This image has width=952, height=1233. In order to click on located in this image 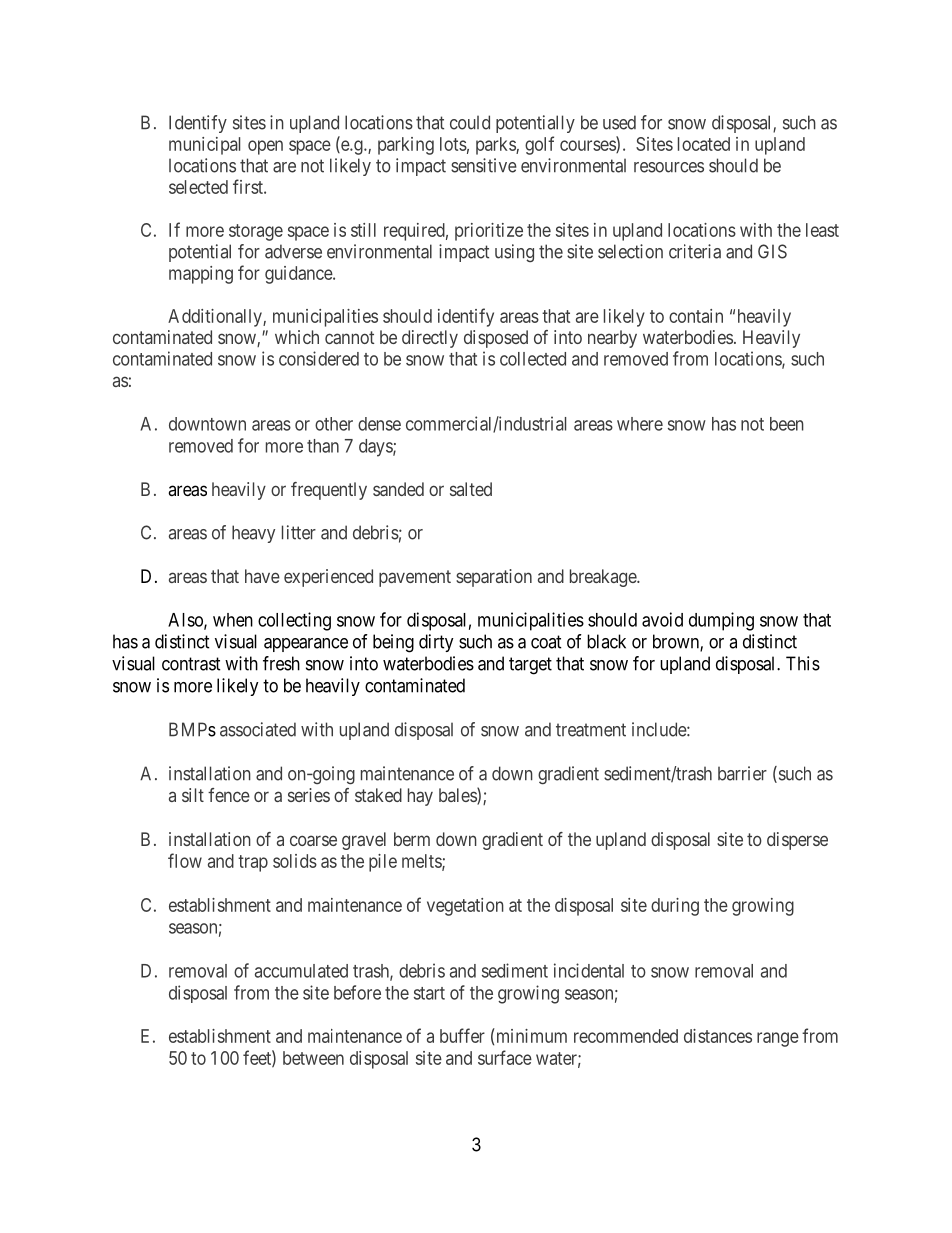, I will do `click(704, 144)`.
